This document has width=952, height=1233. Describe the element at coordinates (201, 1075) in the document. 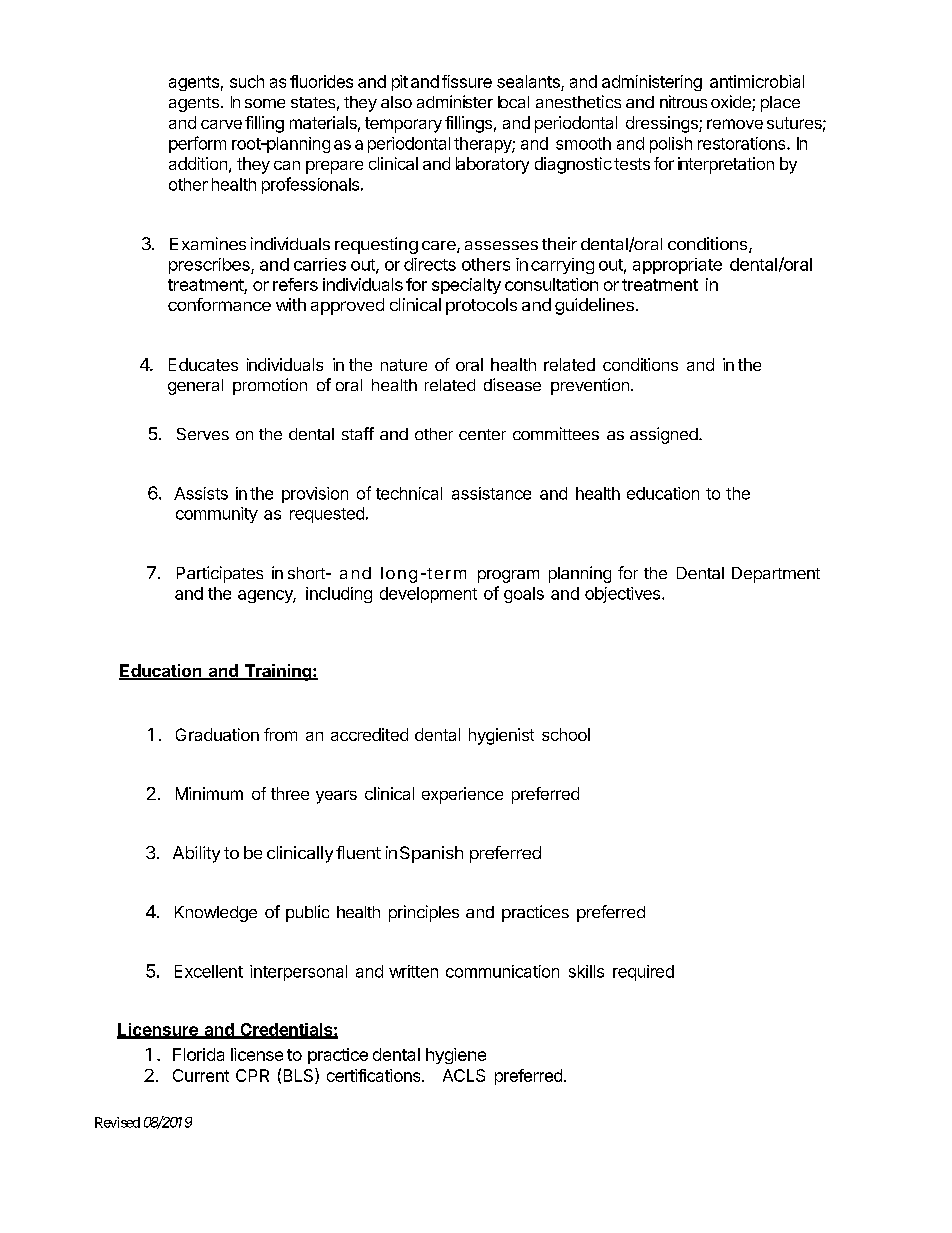

I see `Current` at that location.
